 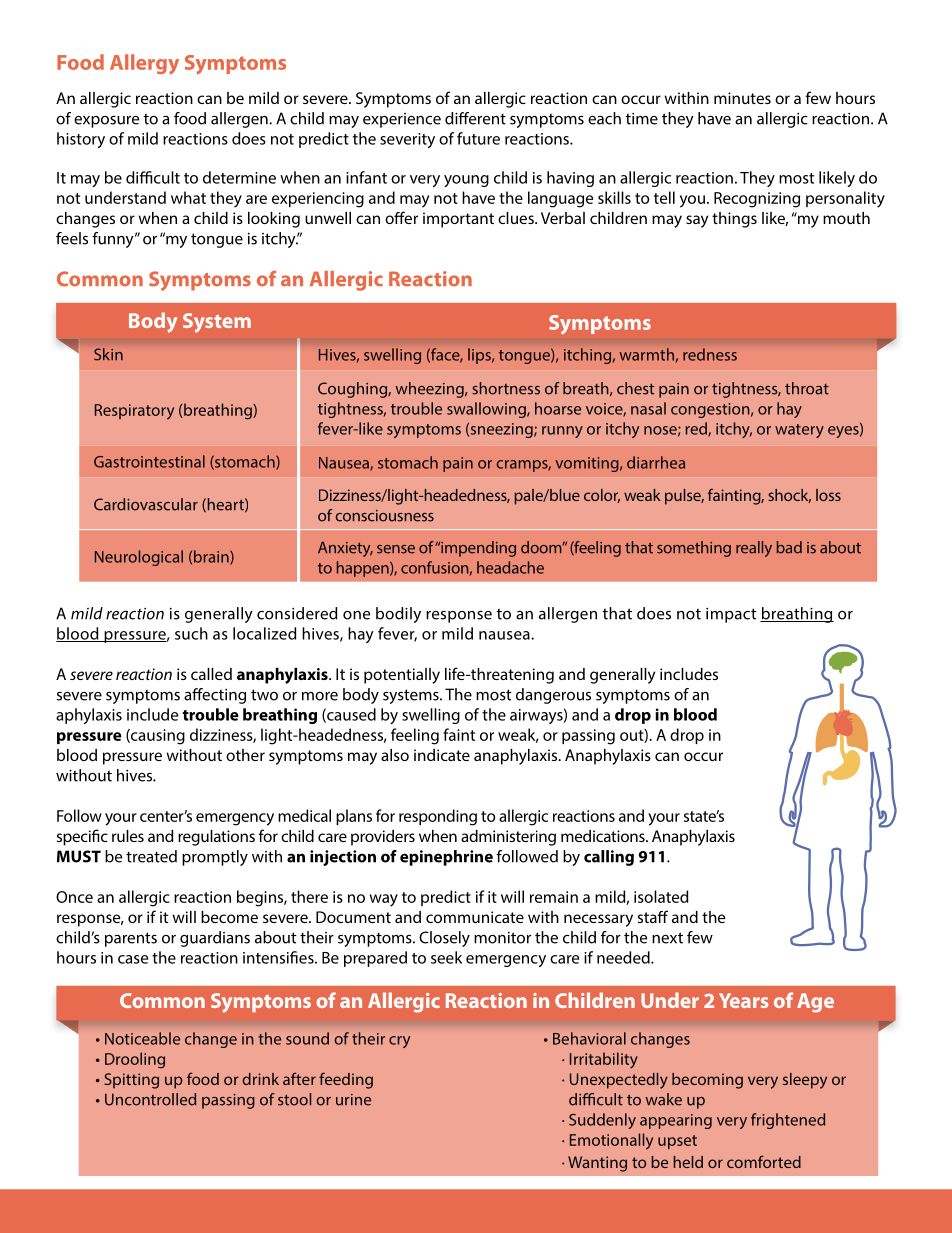 What do you see at coordinates (731, 615) in the screenshot?
I see `impact` at bounding box center [731, 615].
